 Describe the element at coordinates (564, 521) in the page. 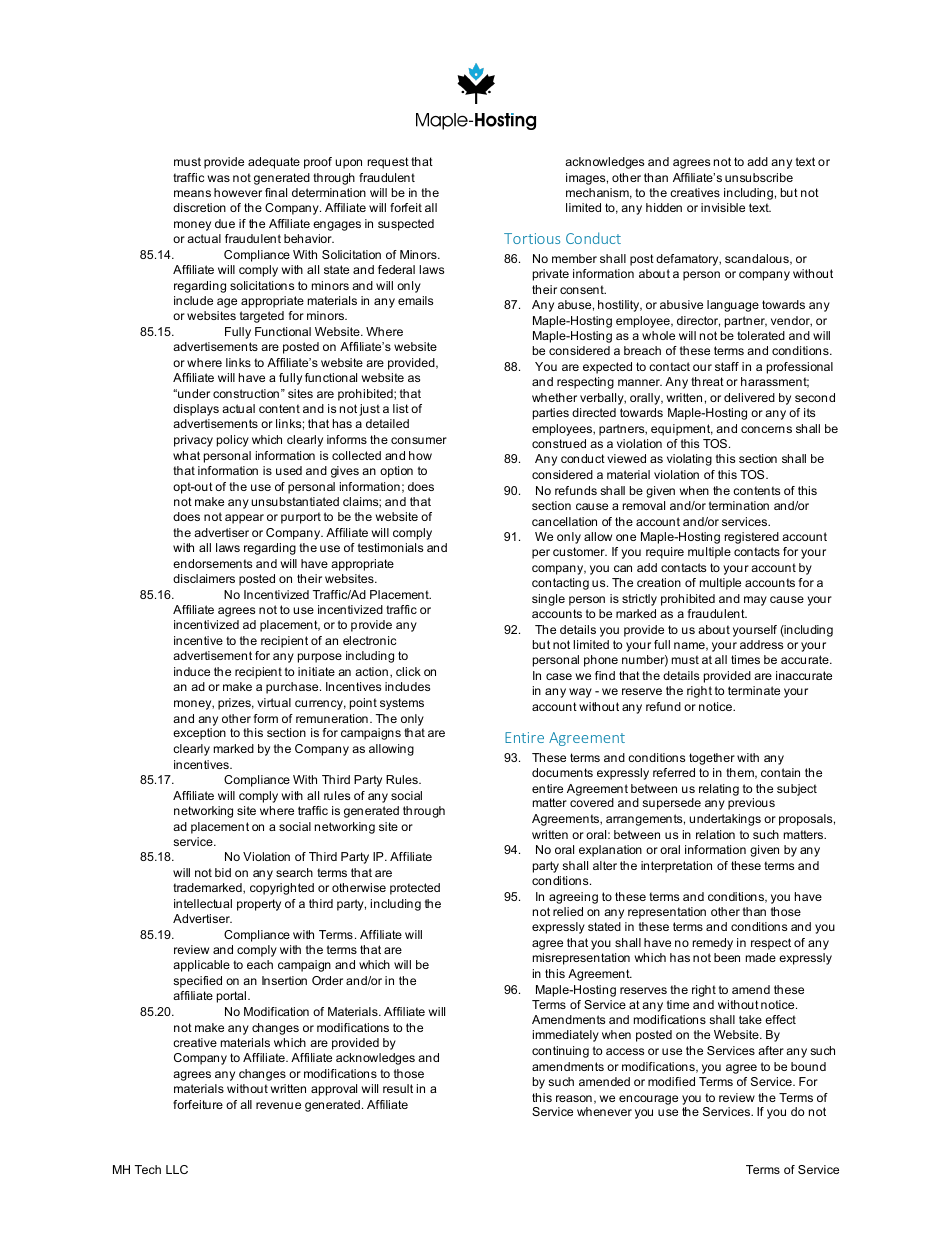

I see `cancellation` at that location.
